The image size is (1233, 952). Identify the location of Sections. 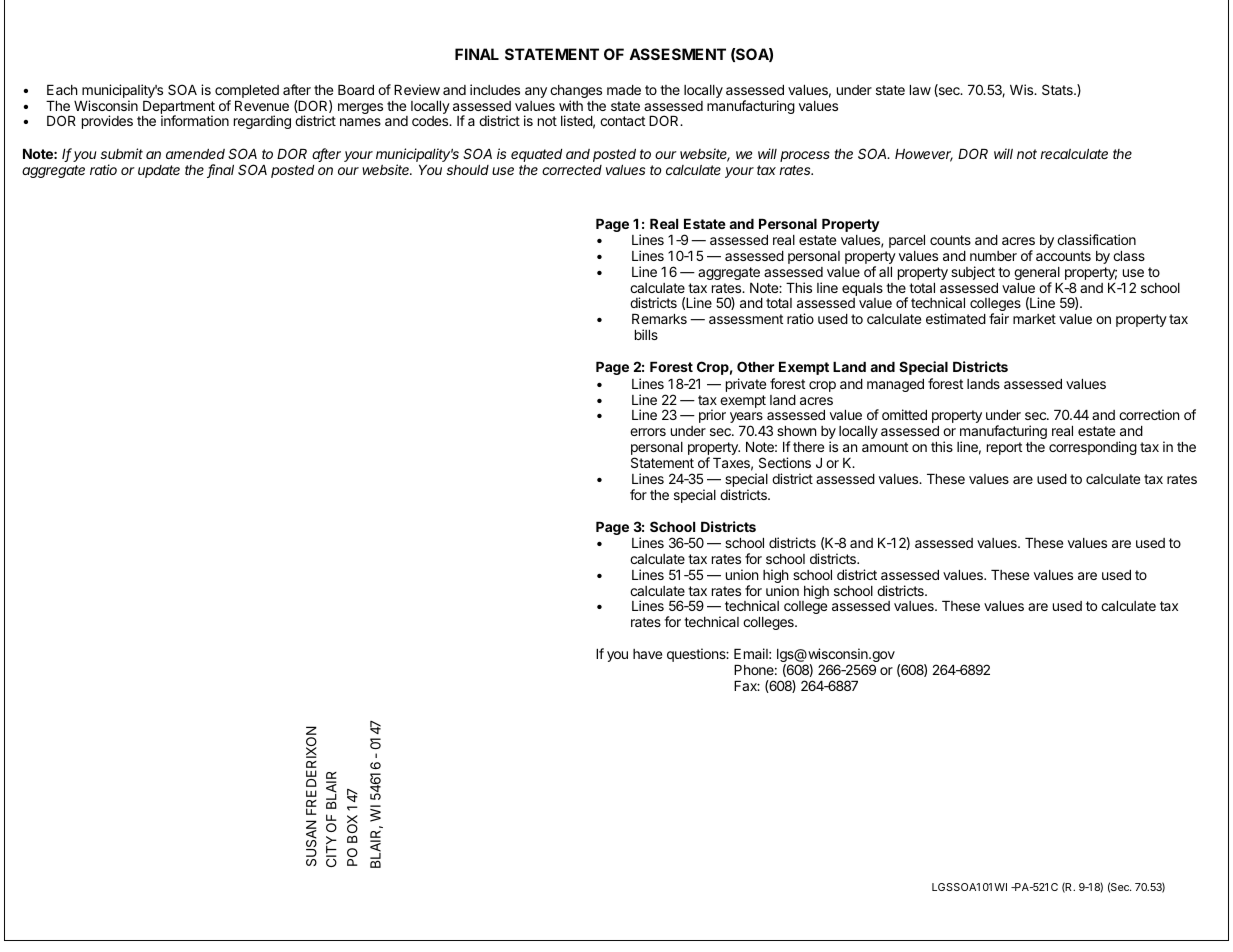
(785, 462).
